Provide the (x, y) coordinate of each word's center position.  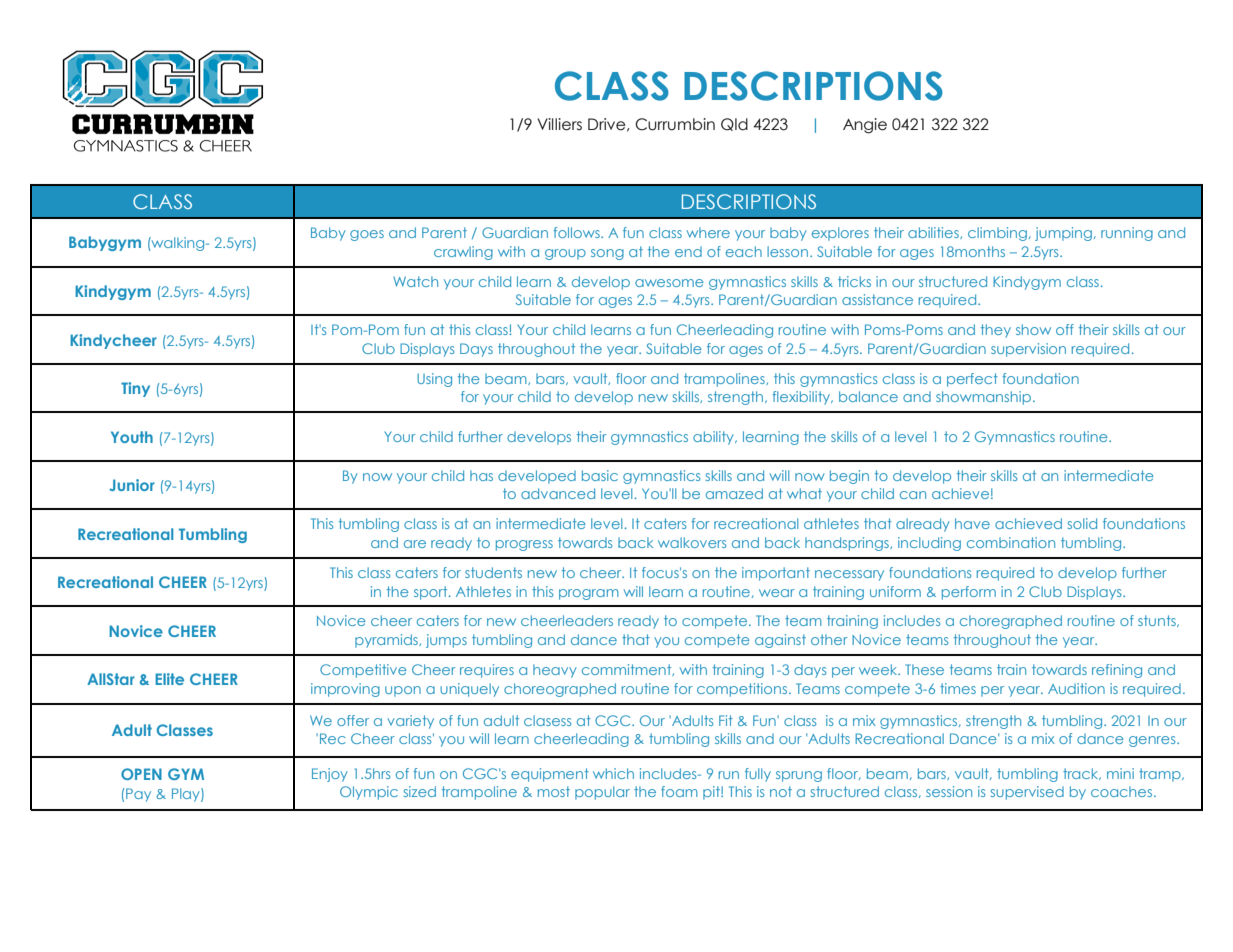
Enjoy (330, 775)
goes (367, 235)
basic (600, 475)
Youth (132, 437)
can (913, 495)
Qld (734, 124)
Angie (865, 126)
